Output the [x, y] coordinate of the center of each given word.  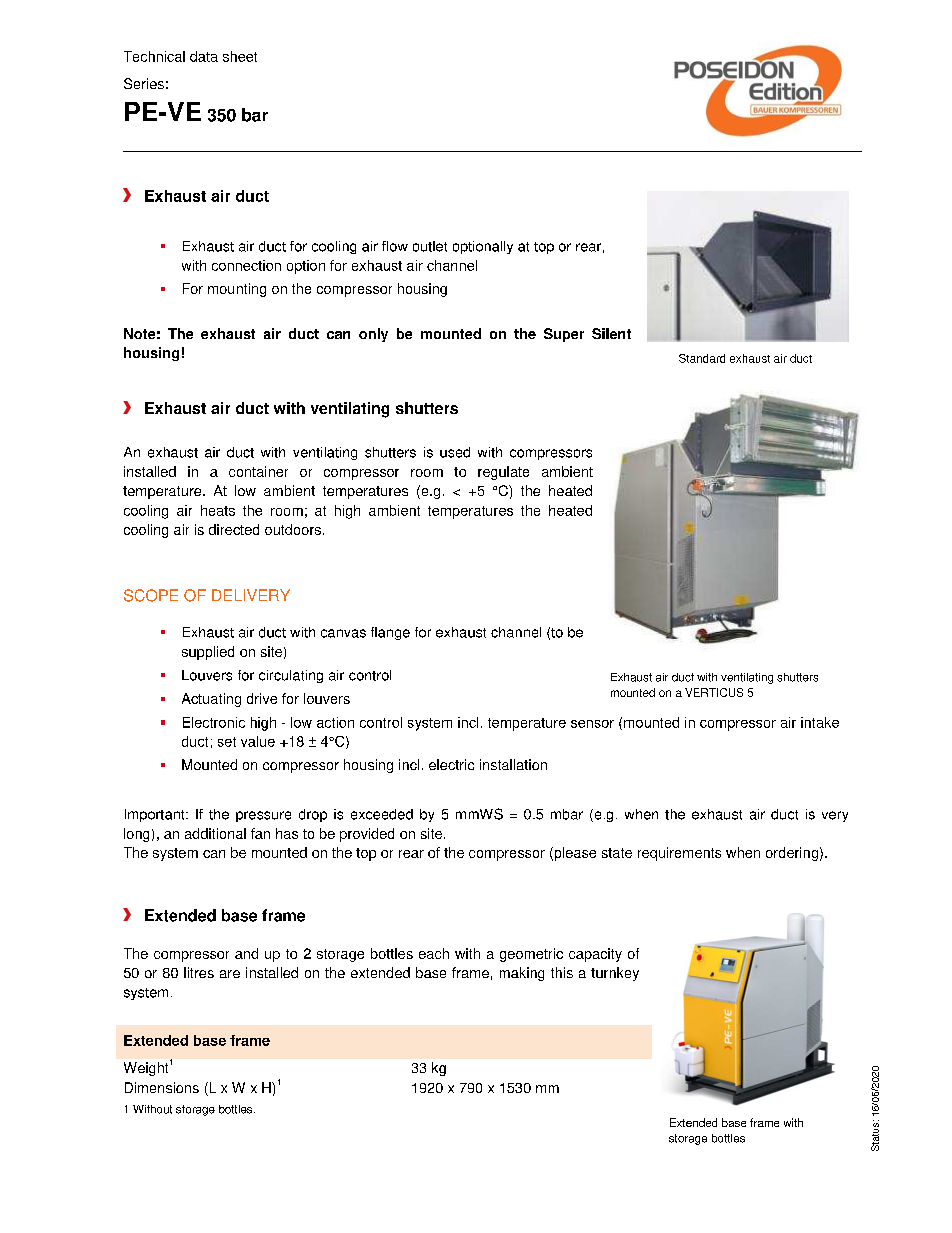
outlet [430, 246]
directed [234, 529]
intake [820, 722]
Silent [611, 333]
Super [564, 335]
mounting [237, 290]
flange [390, 633]
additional [215, 833]
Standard [702, 358]
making [522, 974]
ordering [792, 854]
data [204, 56]
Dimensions [162, 1087]
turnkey [615, 974]
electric [451, 764]
